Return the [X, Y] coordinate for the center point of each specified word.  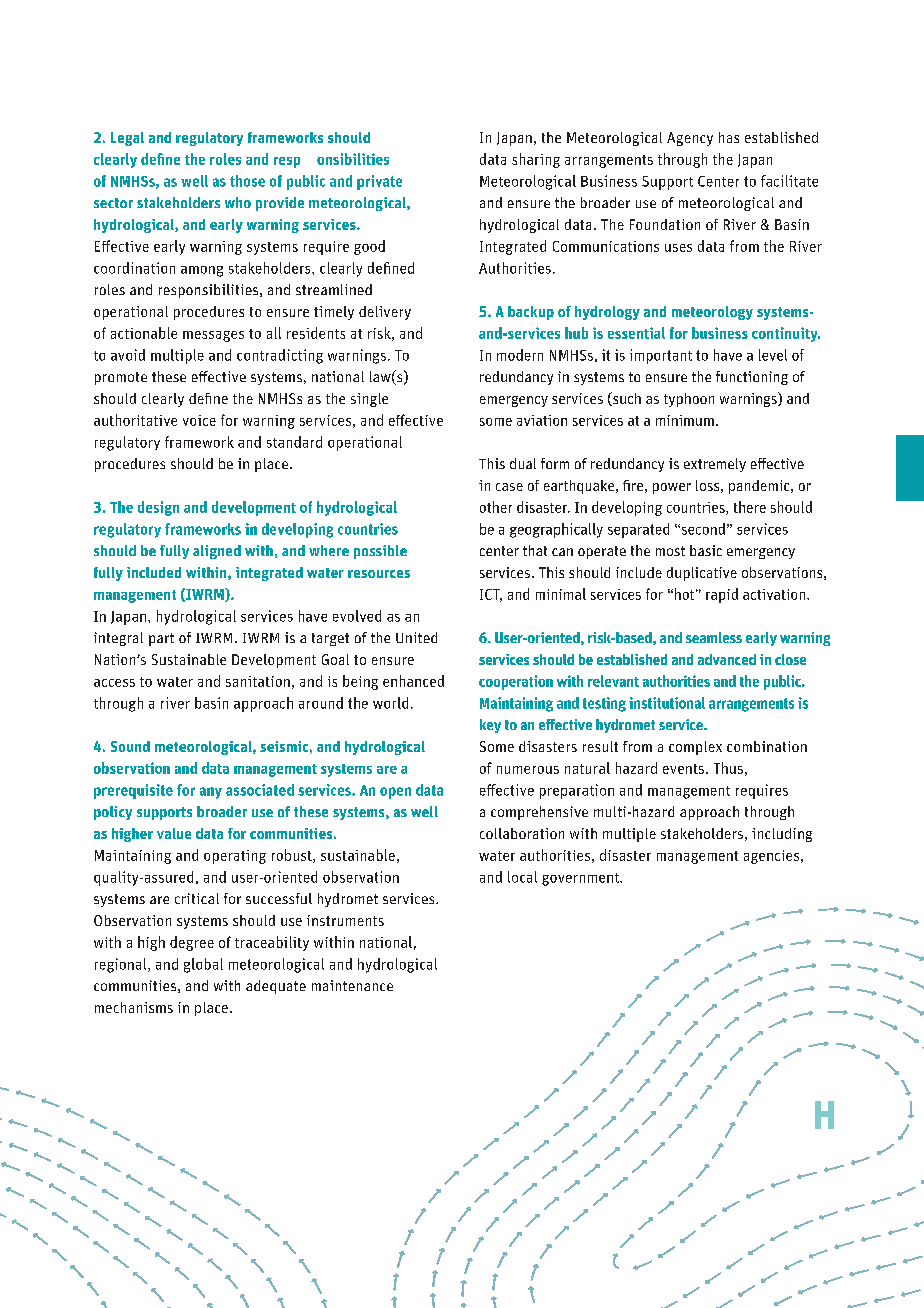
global [203, 965]
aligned [217, 552]
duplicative [702, 574]
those [247, 181]
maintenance [352, 985]
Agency [690, 139]
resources [379, 574]
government [581, 879]
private [379, 182]
